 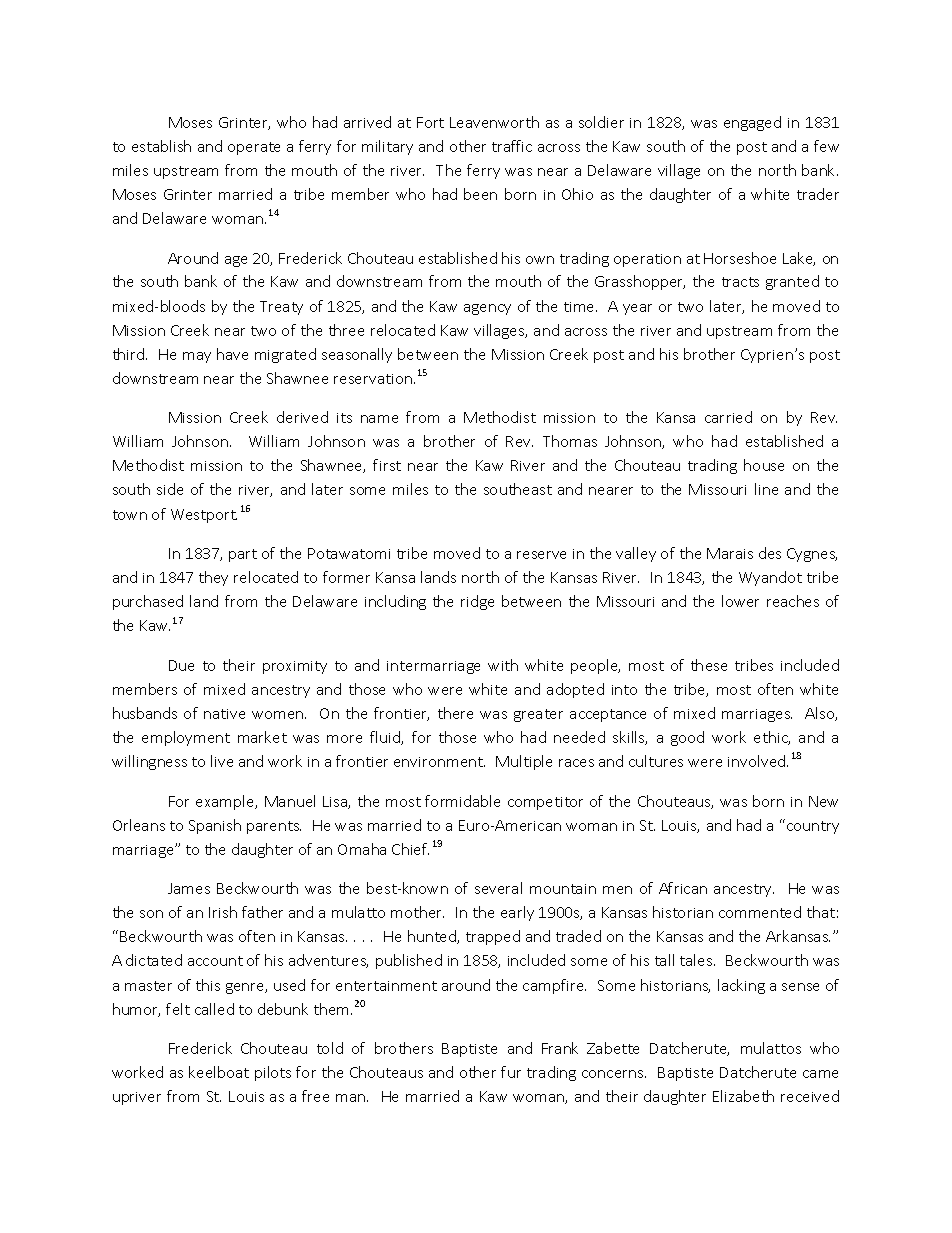 What do you see at coordinates (273, 1073) in the document?
I see `pilots` at bounding box center [273, 1073].
